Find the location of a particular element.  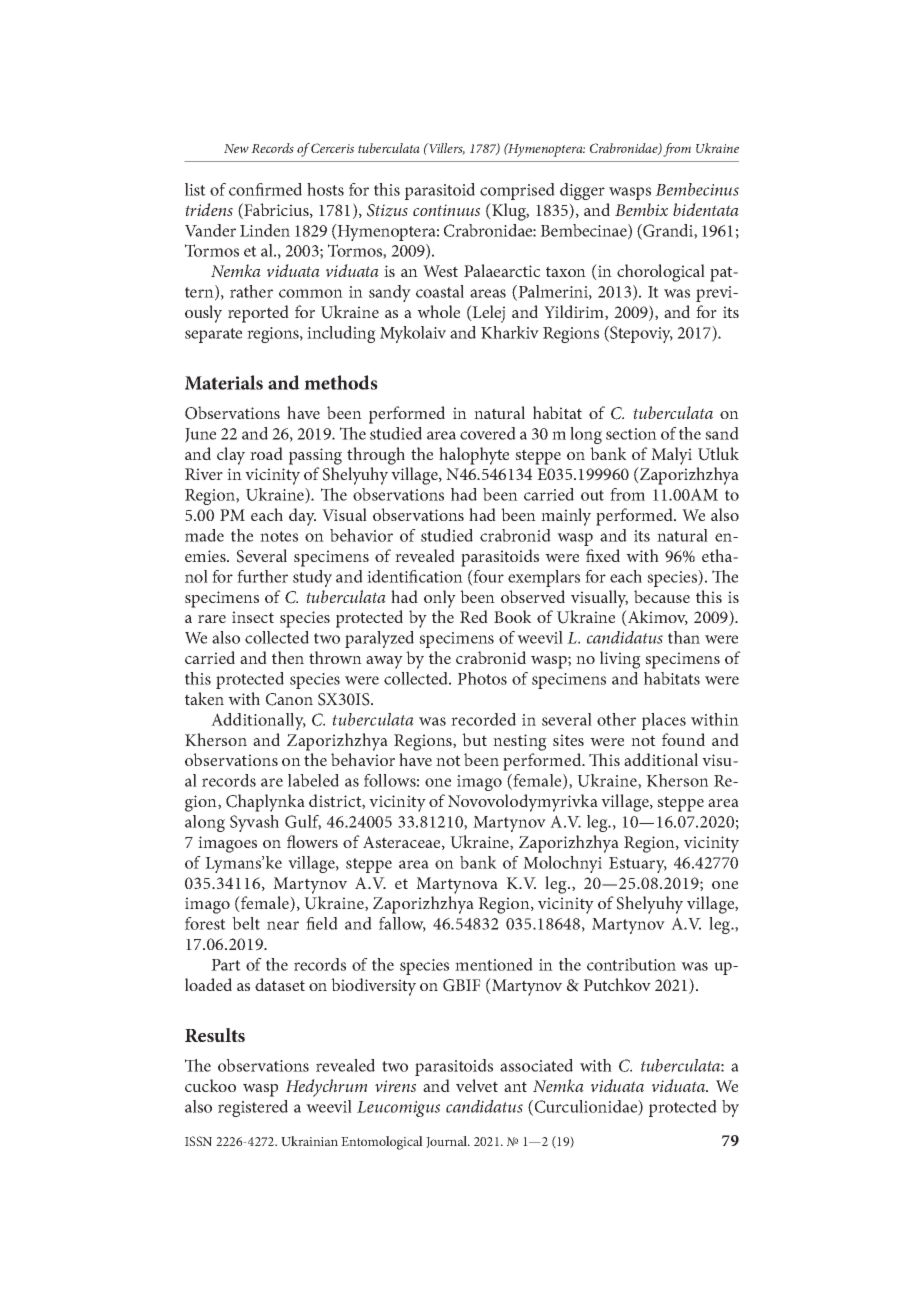

Materials is located at coordinates (224, 382).
